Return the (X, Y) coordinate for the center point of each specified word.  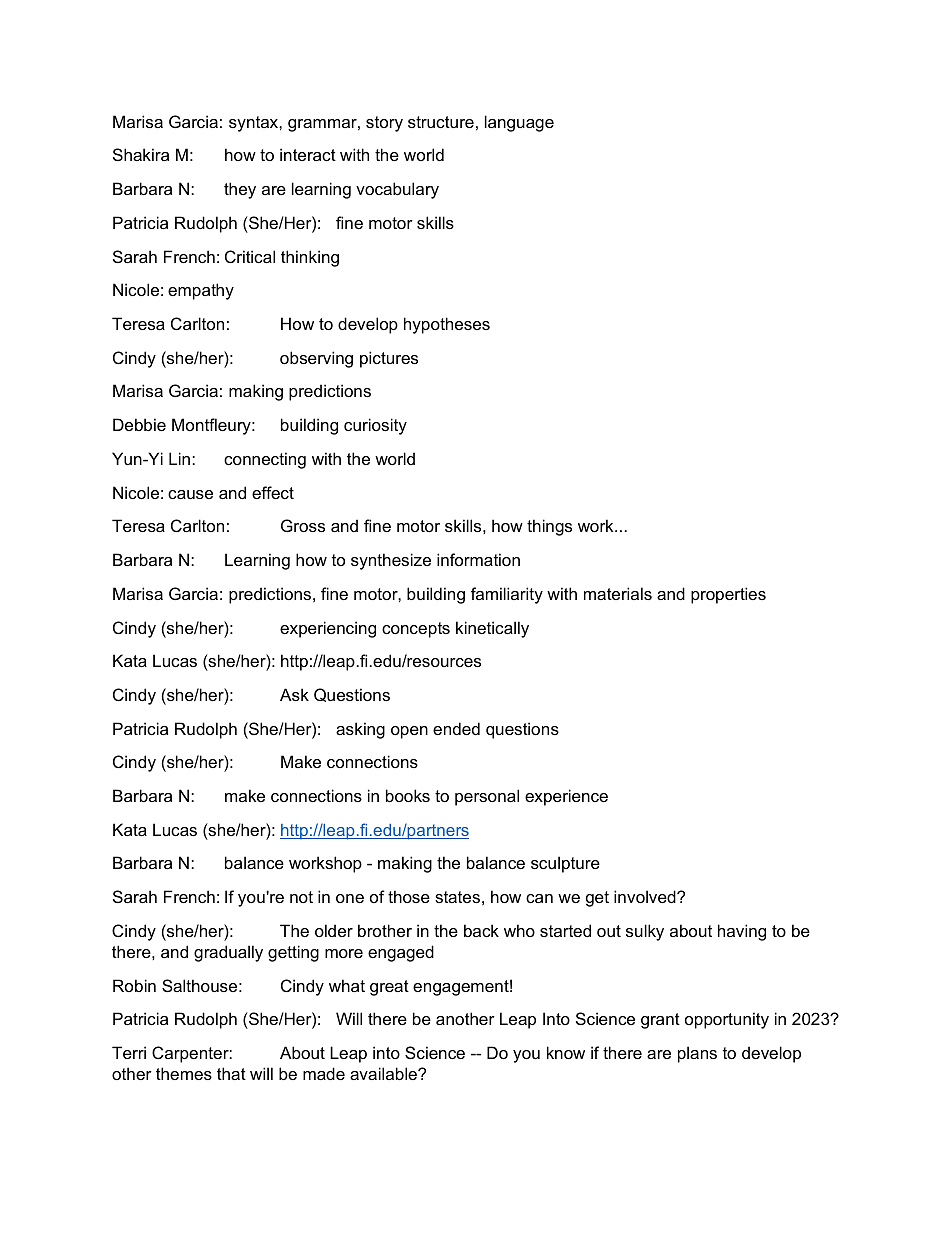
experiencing (328, 629)
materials (618, 593)
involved (646, 896)
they (240, 190)
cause (190, 494)
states (457, 897)
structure (441, 122)
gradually (228, 953)
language (519, 123)
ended (456, 728)
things (549, 527)
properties (728, 595)
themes (184, 1073)
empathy (201, 291)
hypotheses (447, 325)
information (478, 559)
